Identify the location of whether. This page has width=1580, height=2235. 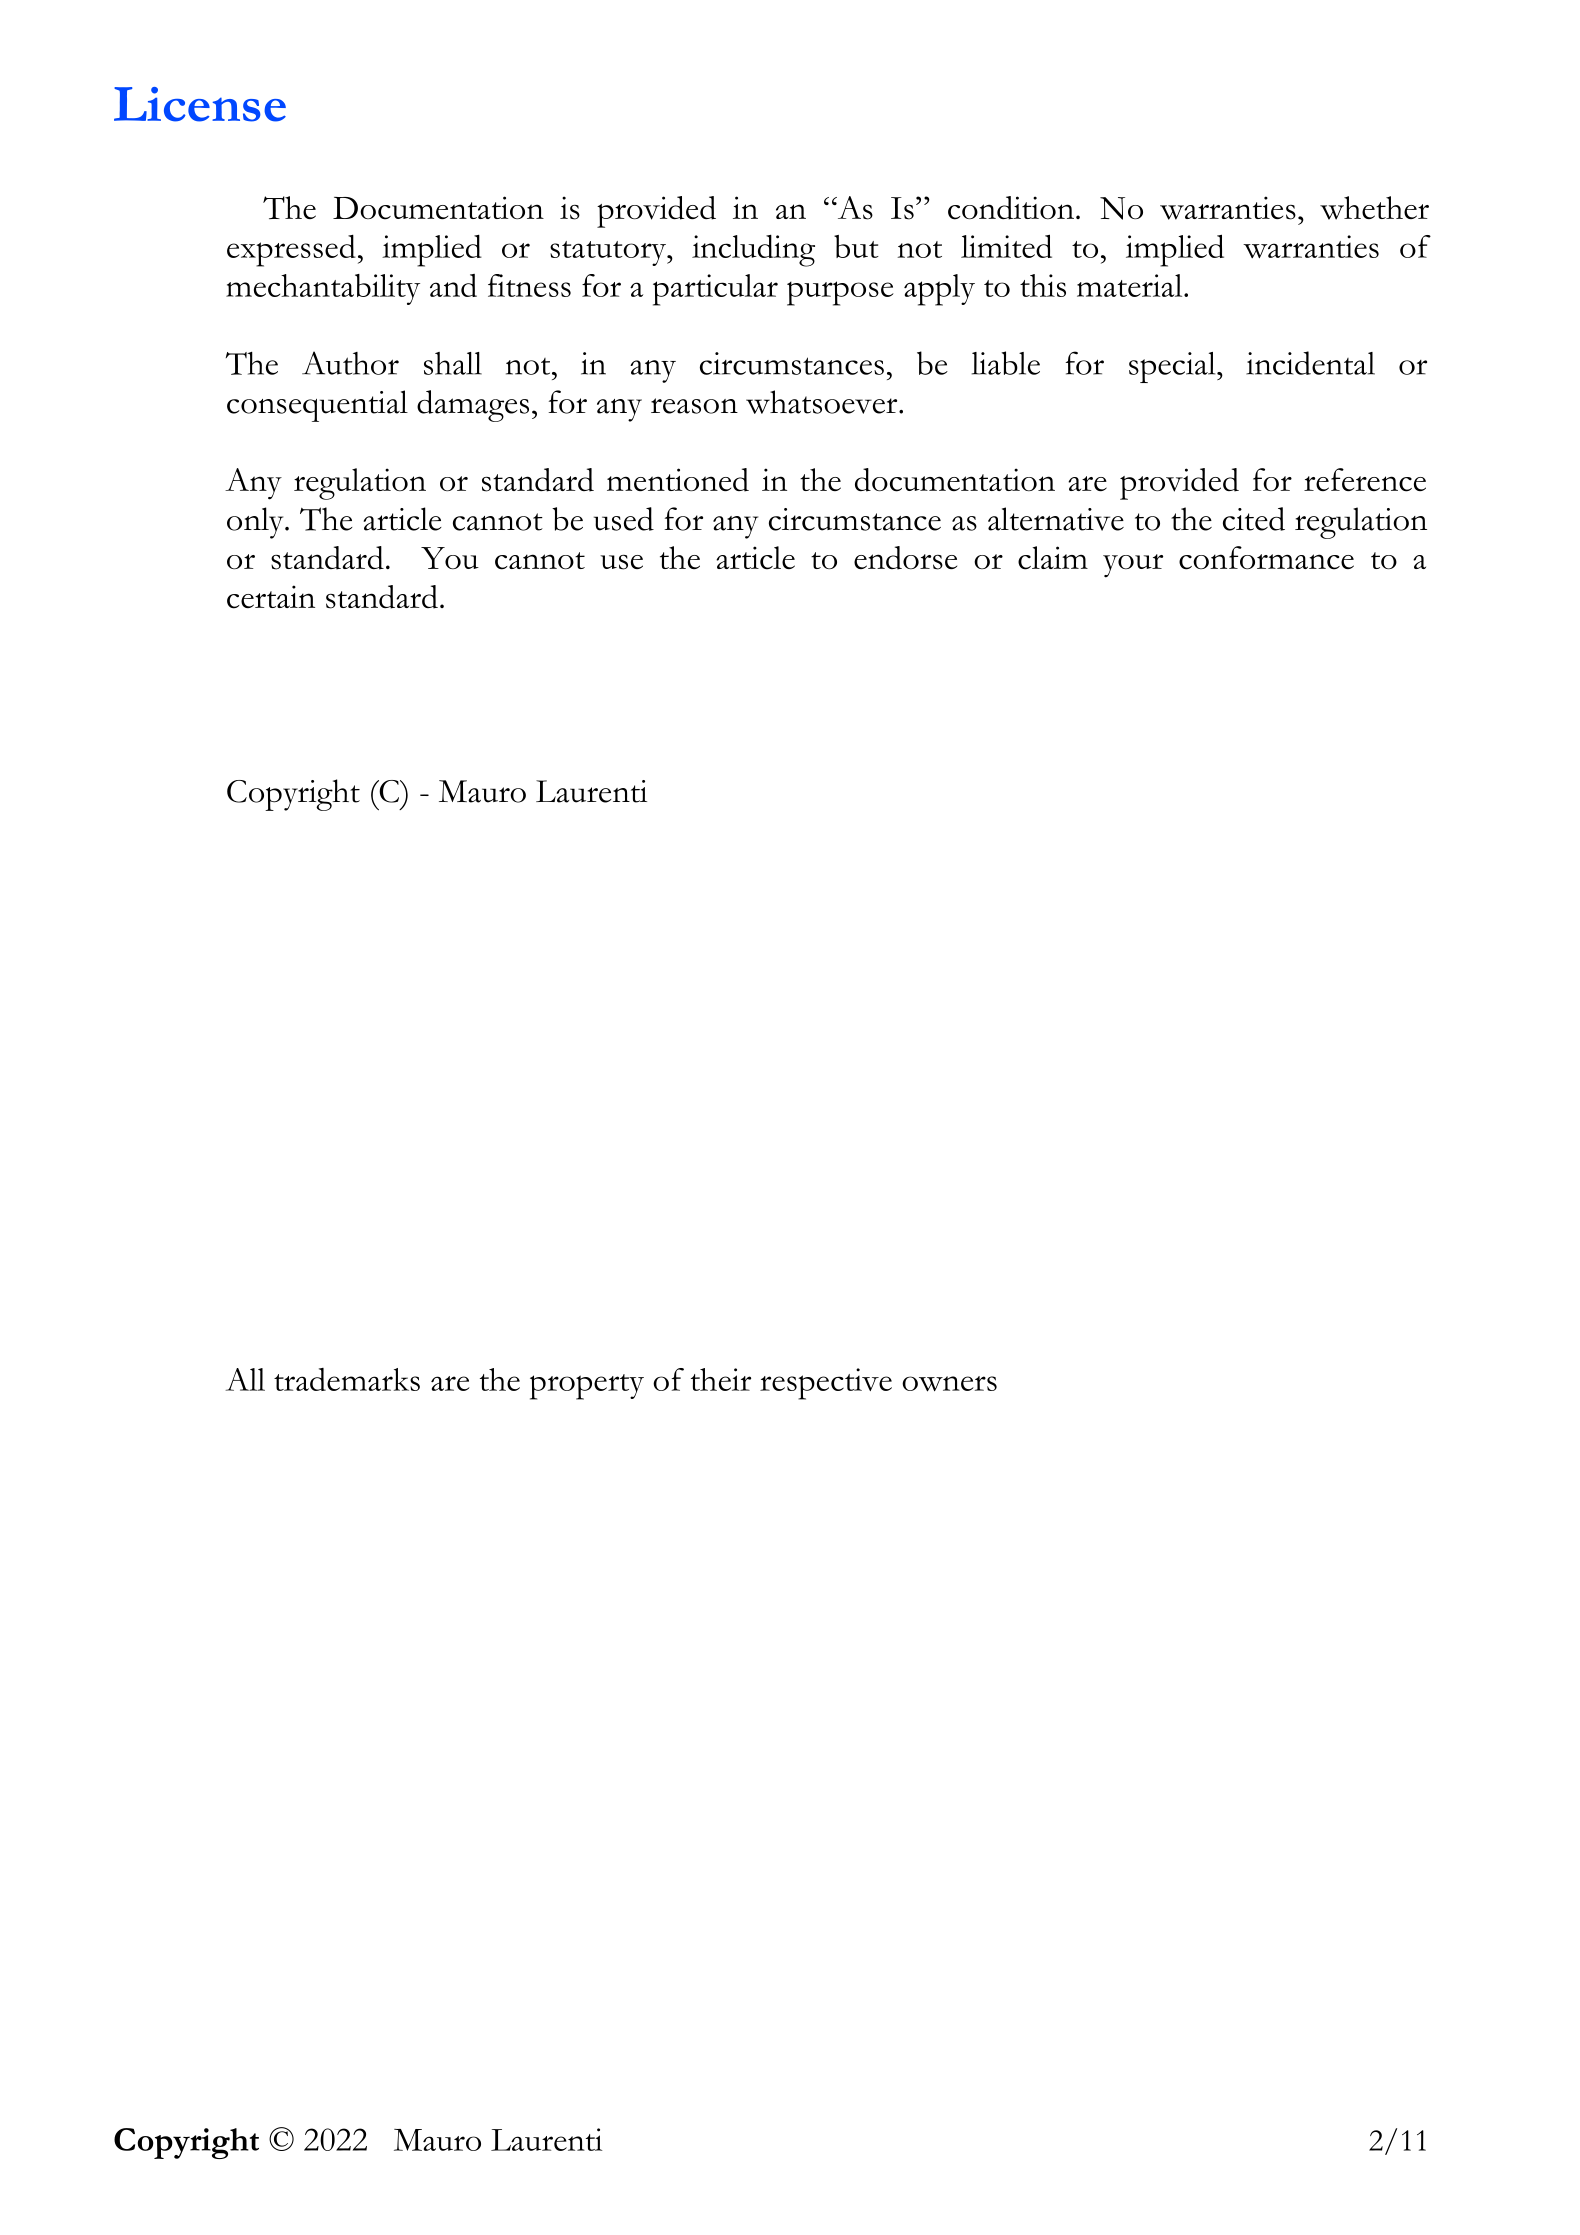
(1374, 208).
